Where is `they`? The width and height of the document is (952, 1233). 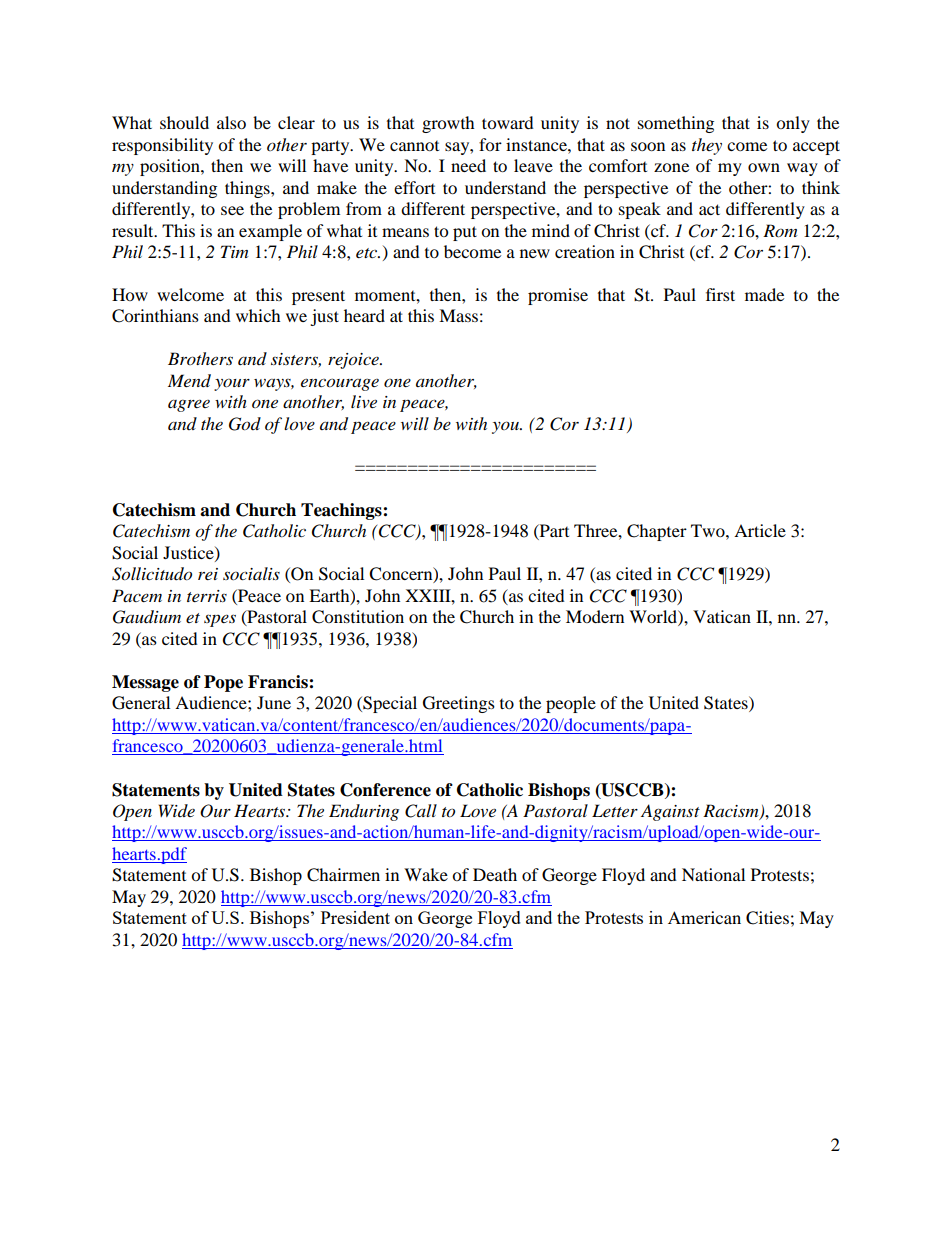
they is located at coordinates (707, 146).
